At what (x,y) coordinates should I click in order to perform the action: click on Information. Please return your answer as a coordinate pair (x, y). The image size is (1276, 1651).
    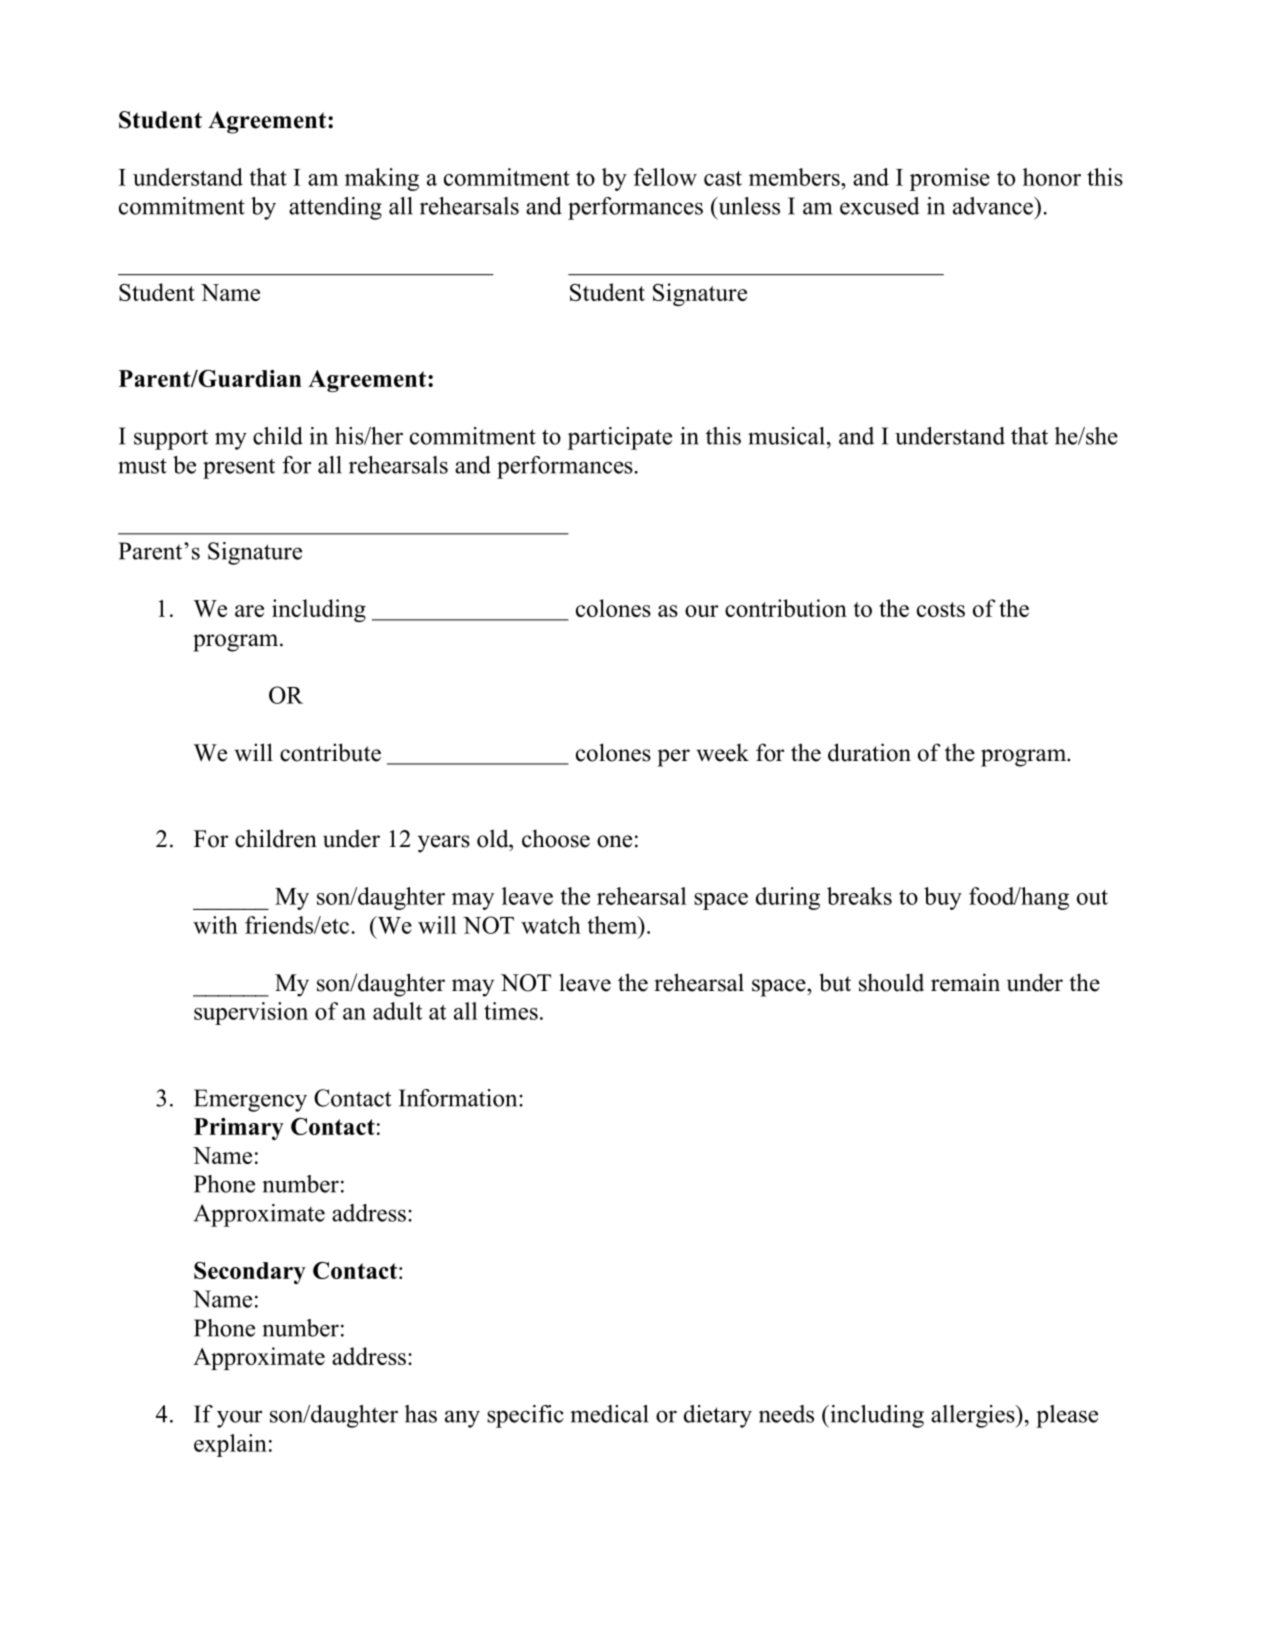
    Looking at the image, I should click on (459, 1098).
